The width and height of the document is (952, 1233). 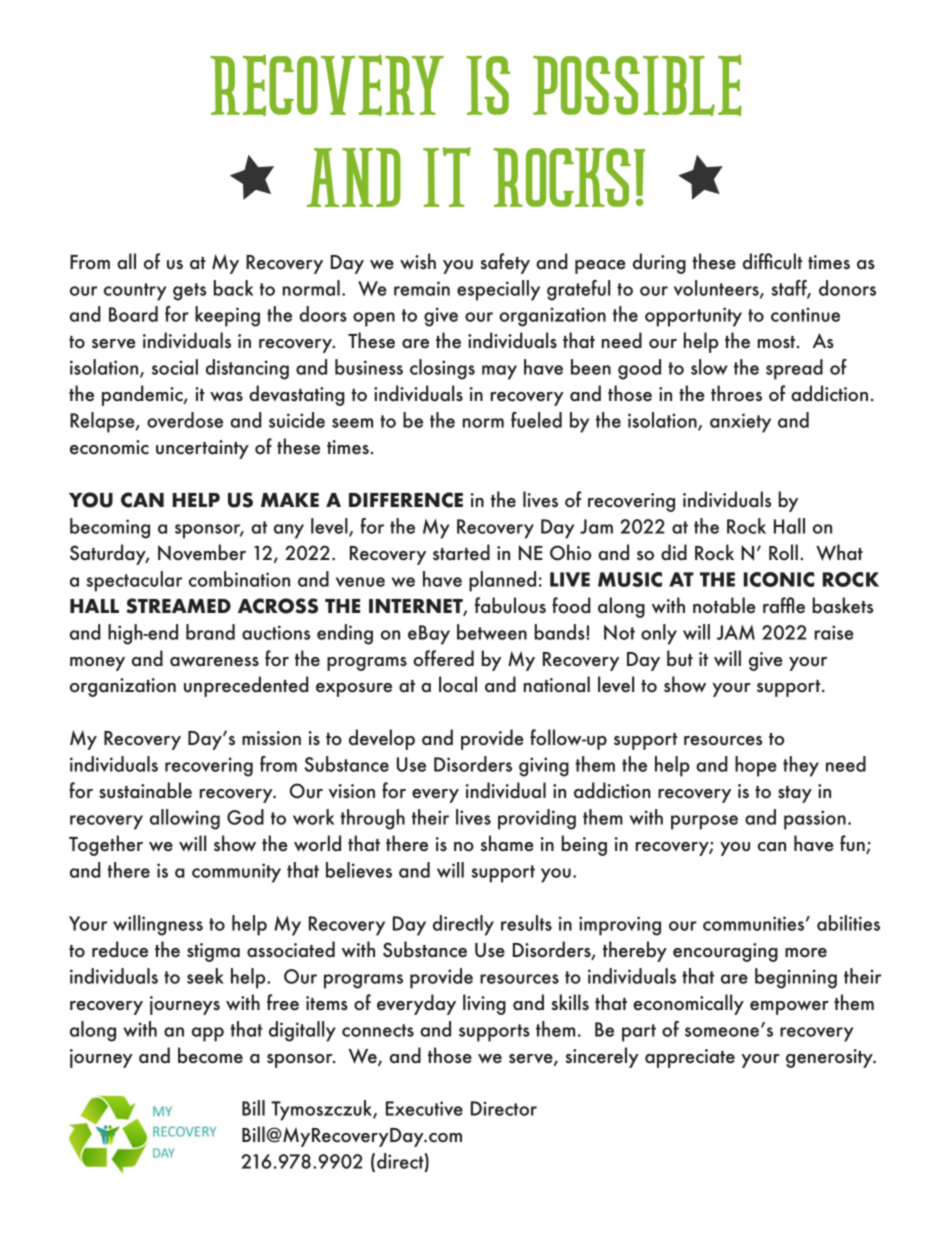 What do you see at coordinates (637, 85) in the document?
I see `POSSIBLE` at bounding box center [637, 85].
